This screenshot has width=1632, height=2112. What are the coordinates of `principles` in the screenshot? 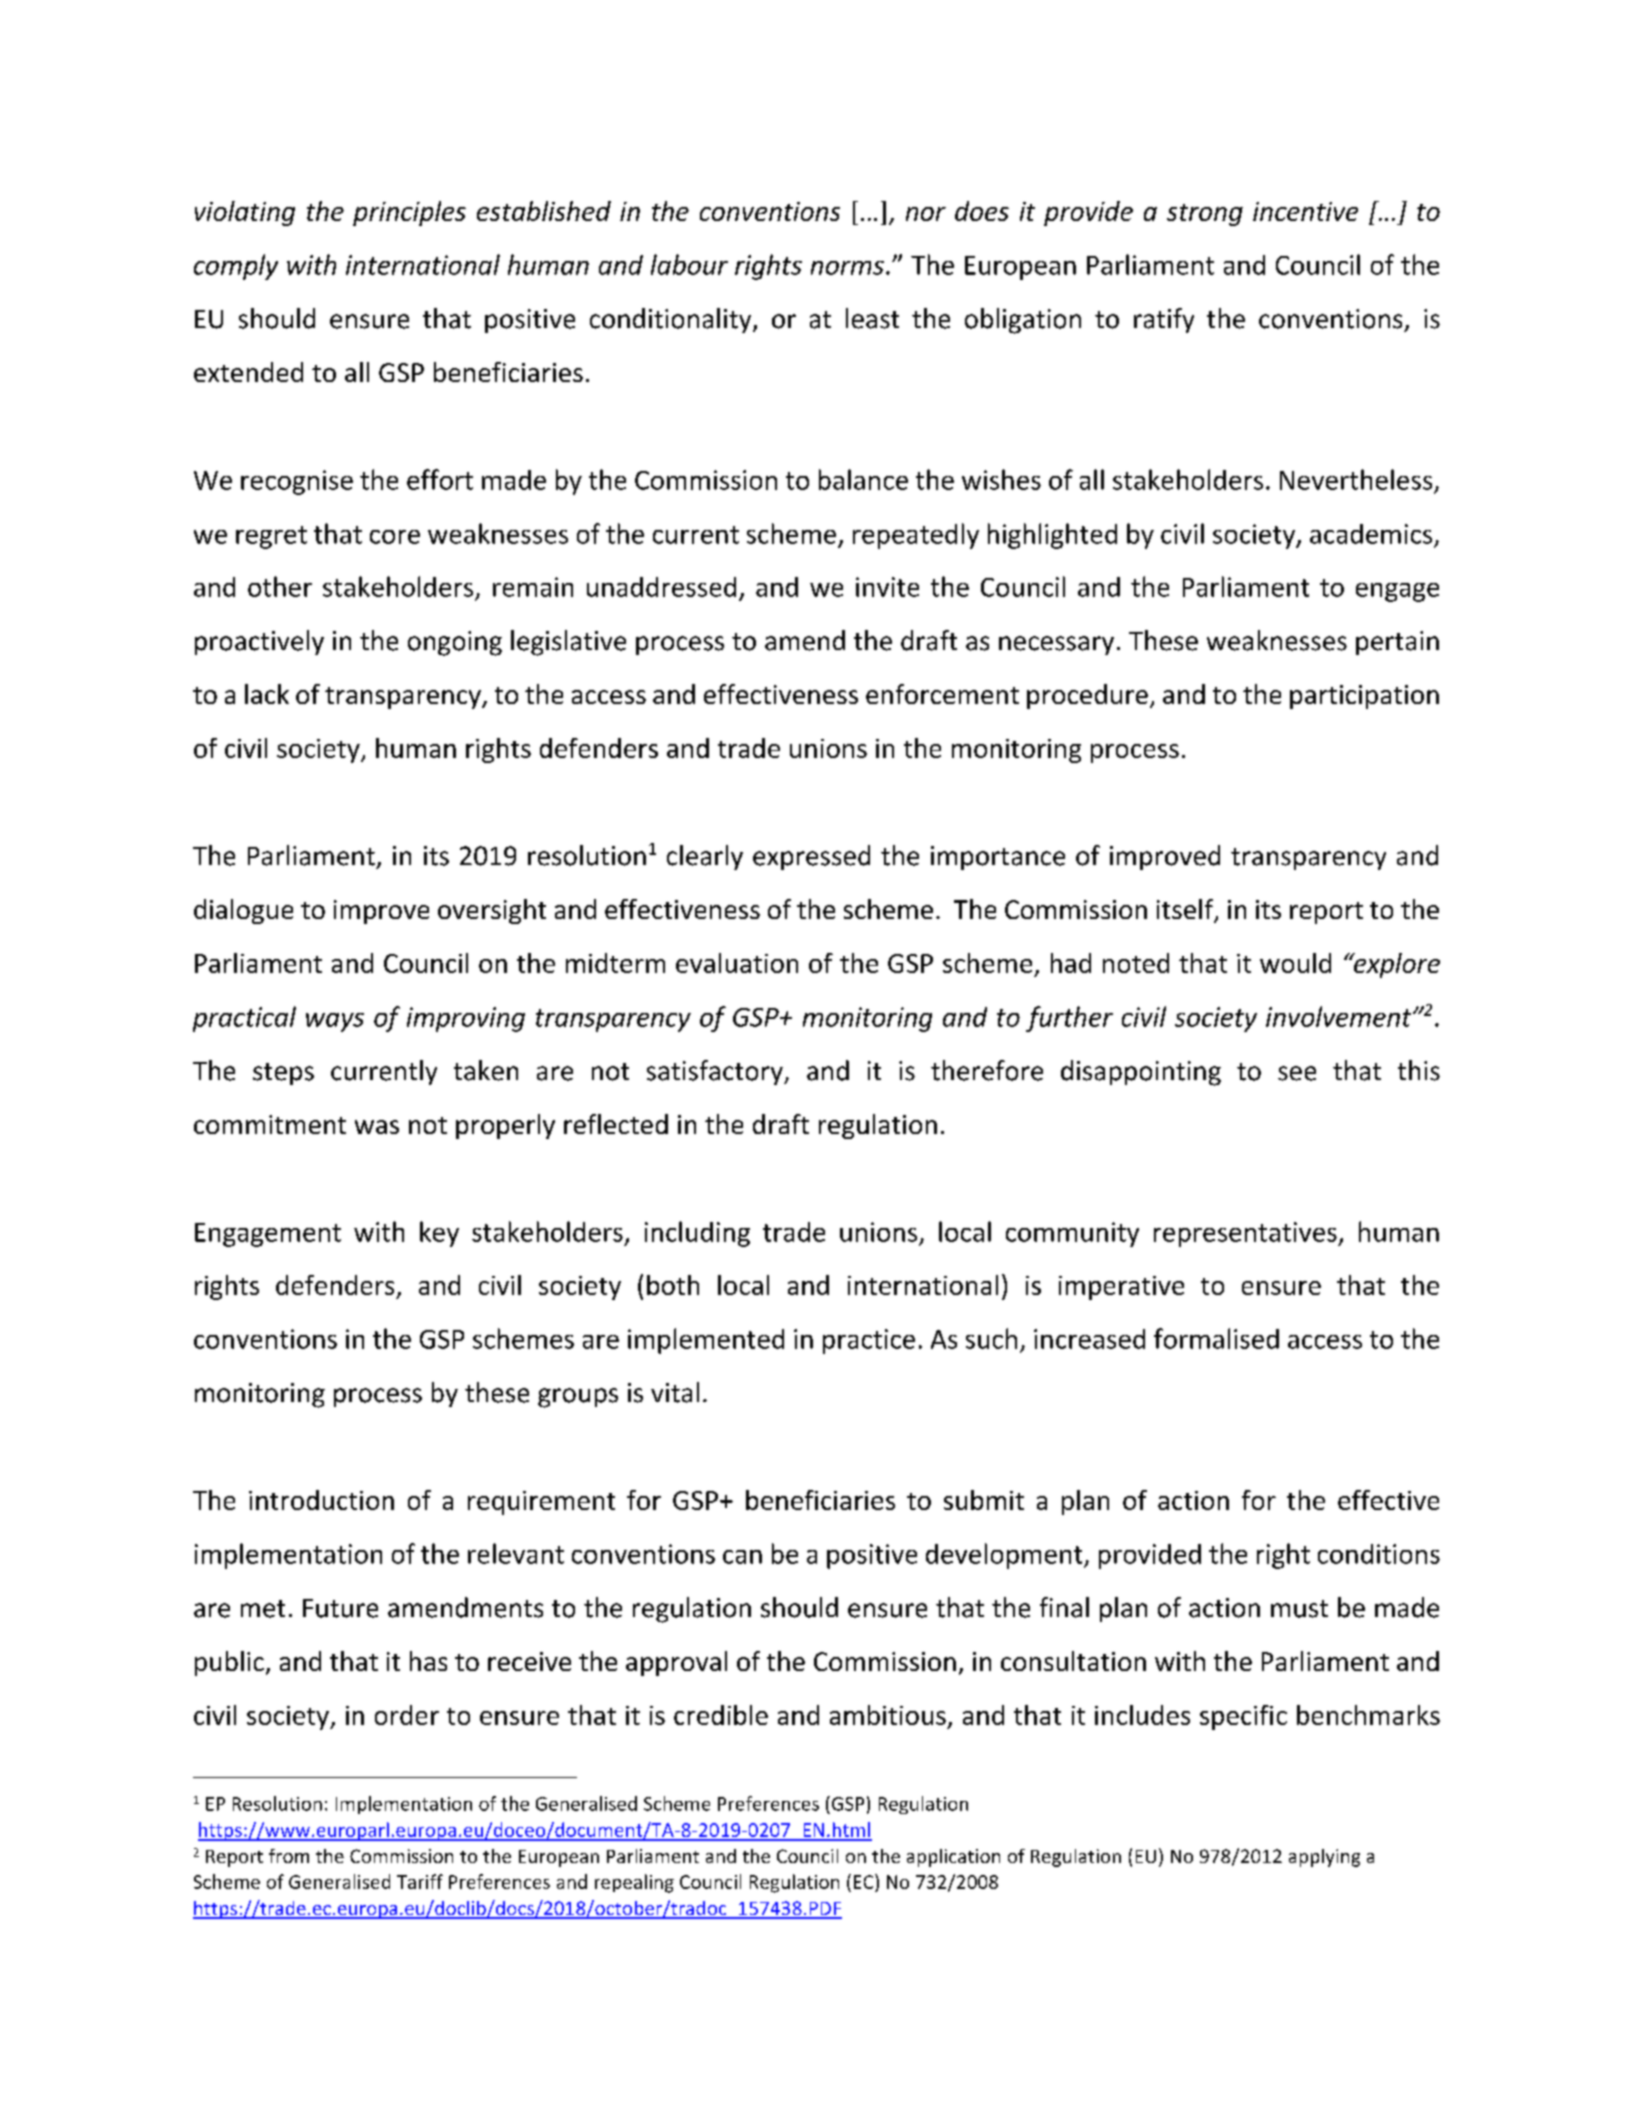 It's located at (409, 213).
